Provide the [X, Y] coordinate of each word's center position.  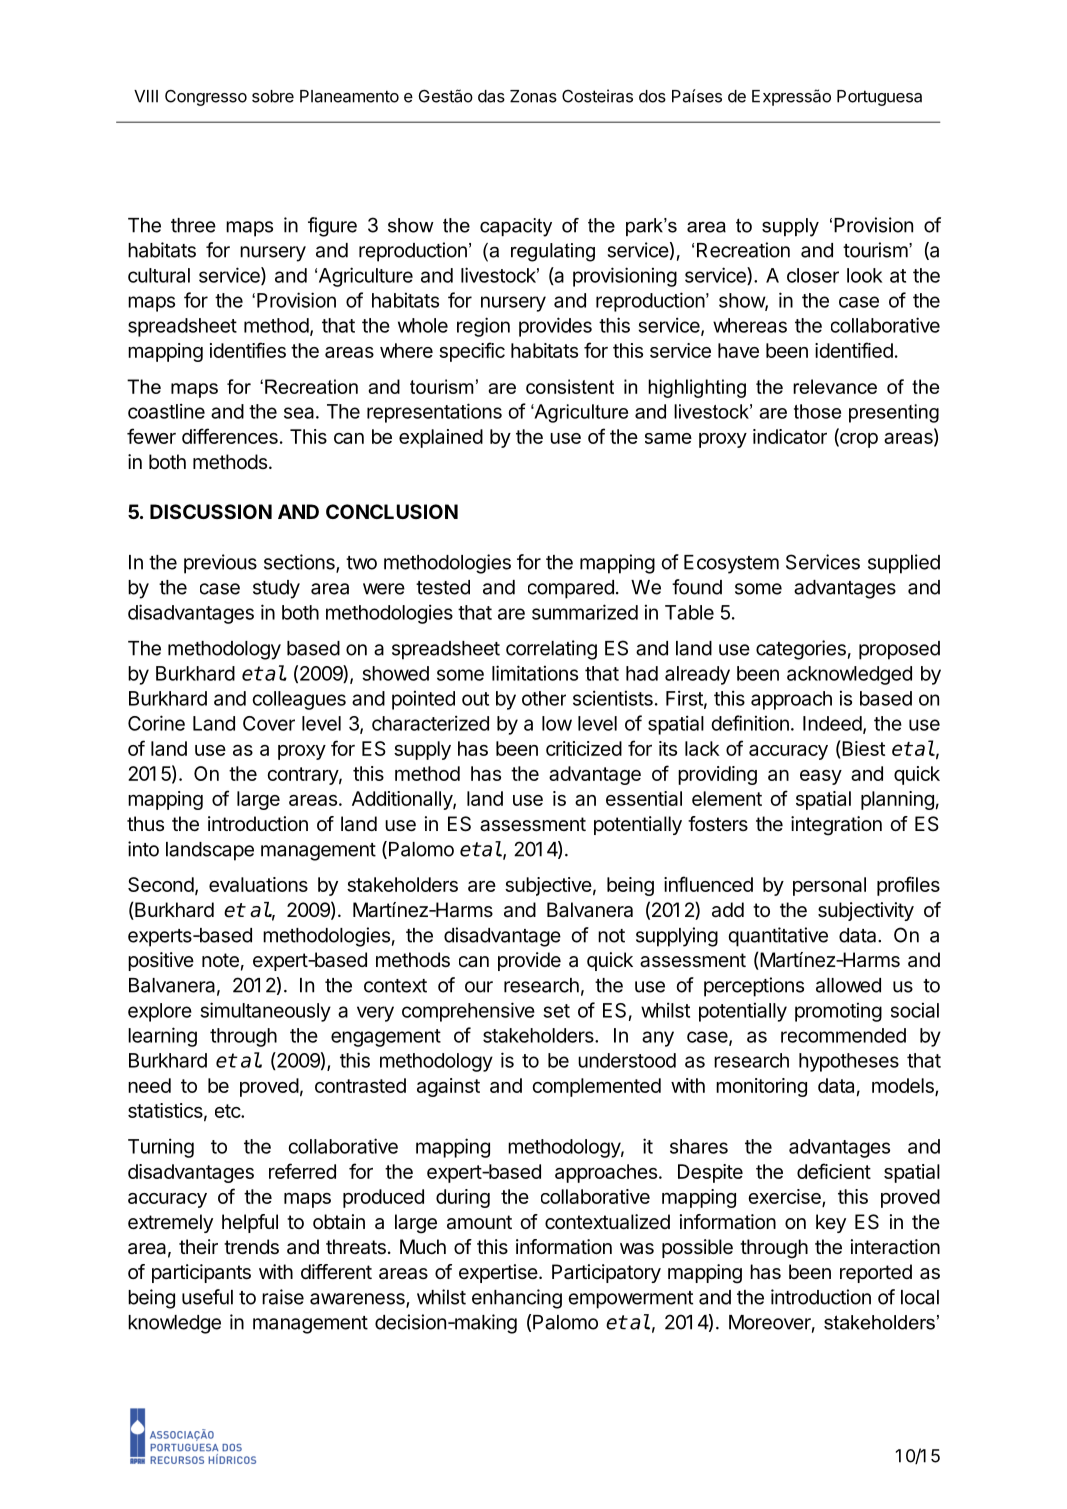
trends [251, 1247]
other [544, 698]
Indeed [832, 723]
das [491, 96]
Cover [269, 723]
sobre [273, 96]
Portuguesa [879, 98]
